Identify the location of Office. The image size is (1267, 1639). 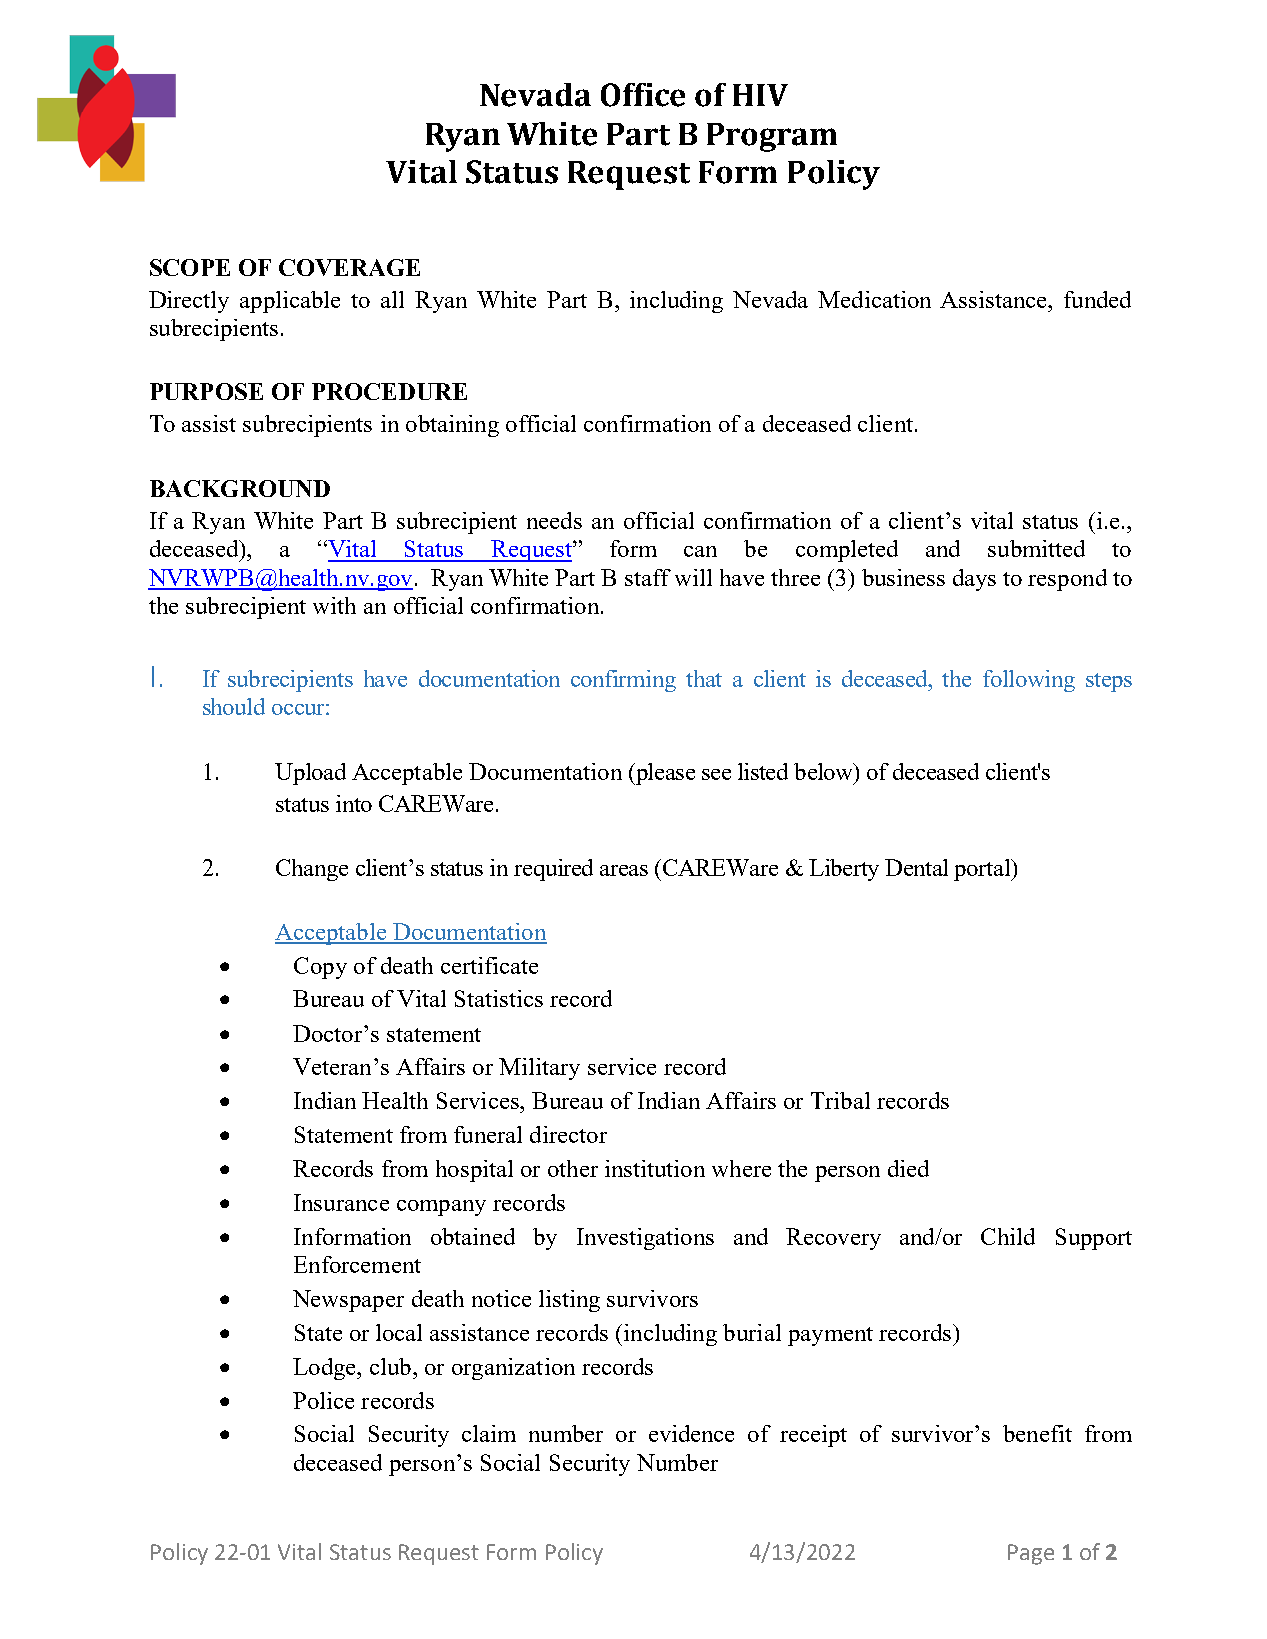
(643, 95).
